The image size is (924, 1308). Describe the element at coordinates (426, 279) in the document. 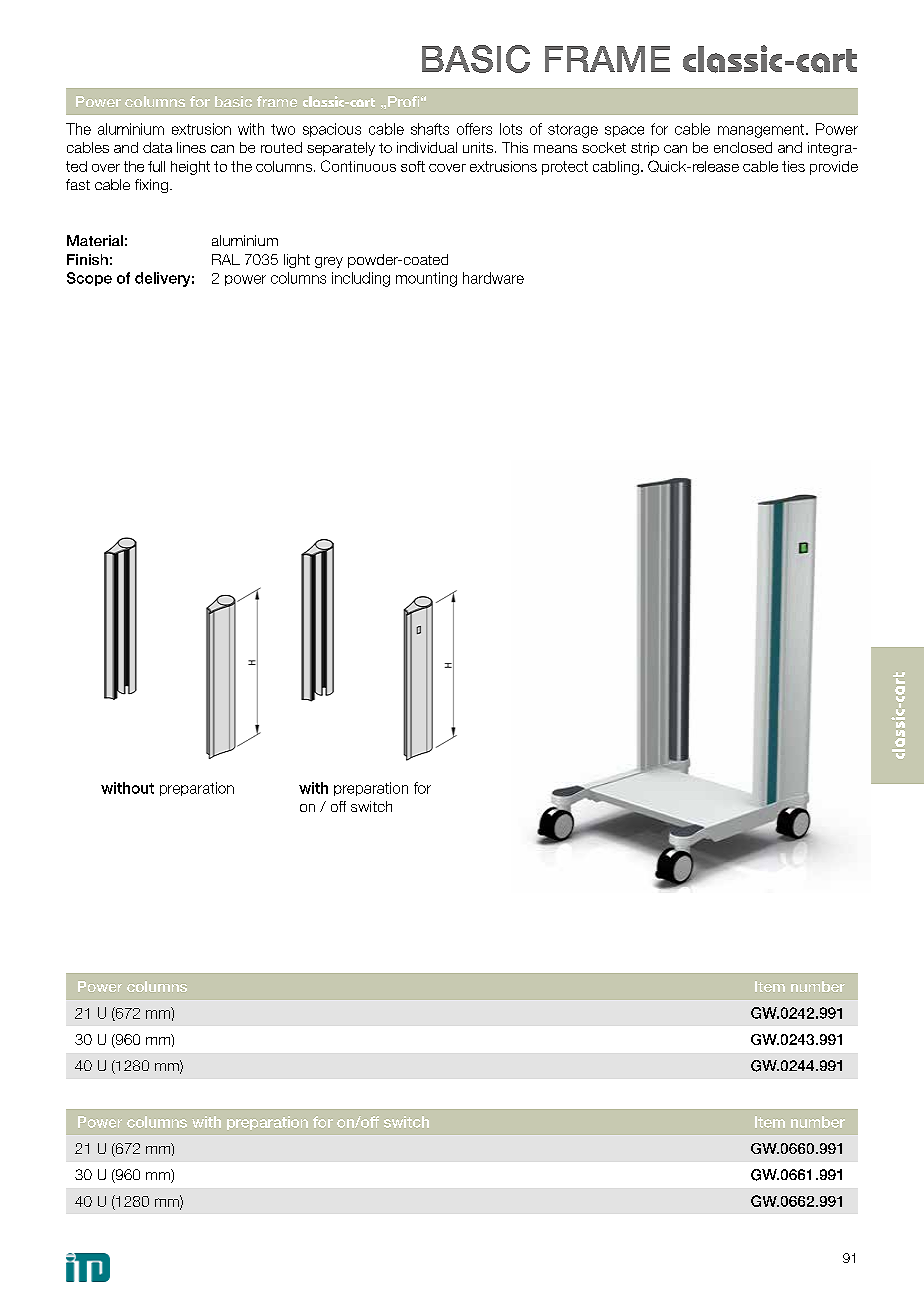

I see `mounting` at that location.
